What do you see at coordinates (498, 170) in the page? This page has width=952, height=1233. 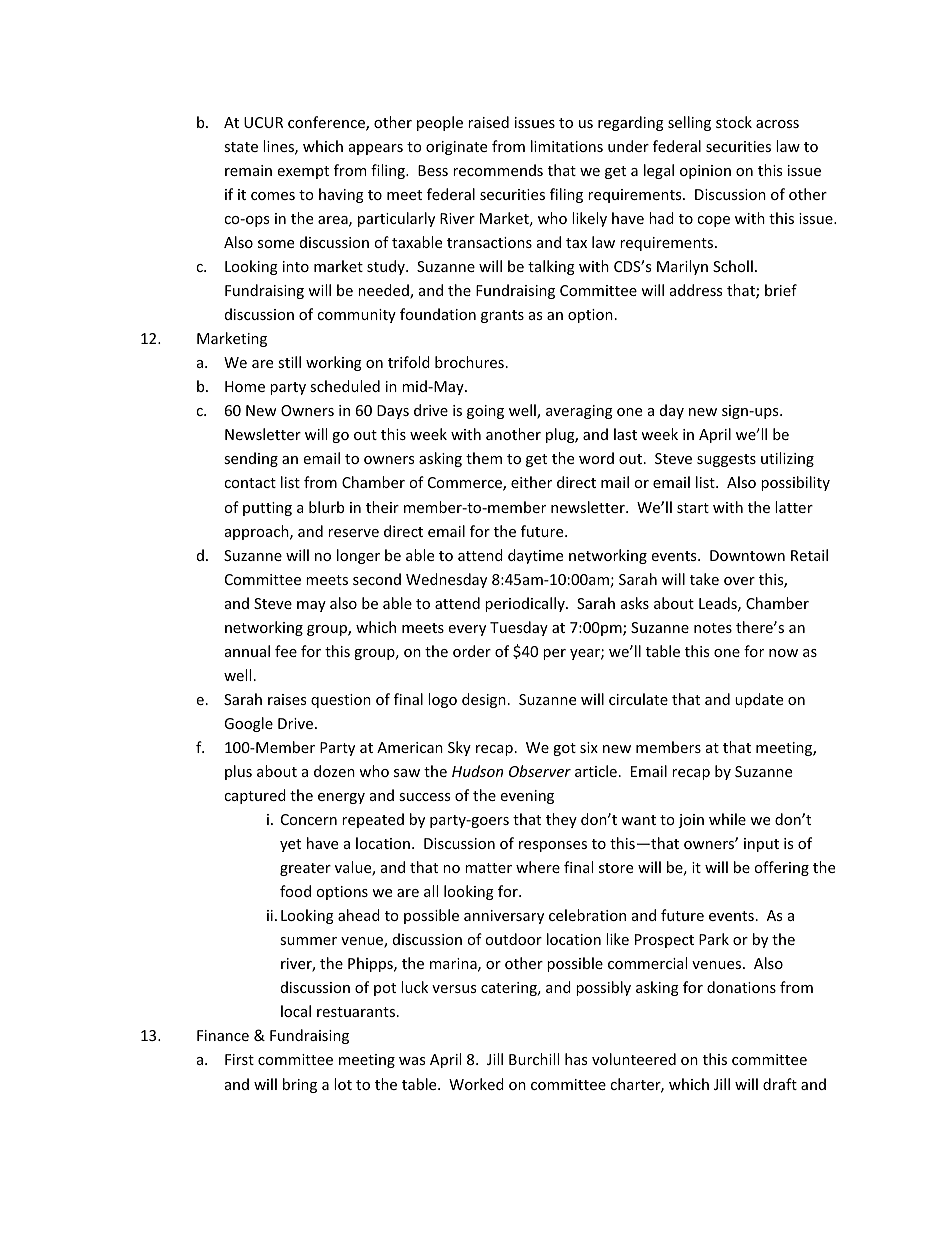 I see `recommends` at bounding box center [498, 170].
